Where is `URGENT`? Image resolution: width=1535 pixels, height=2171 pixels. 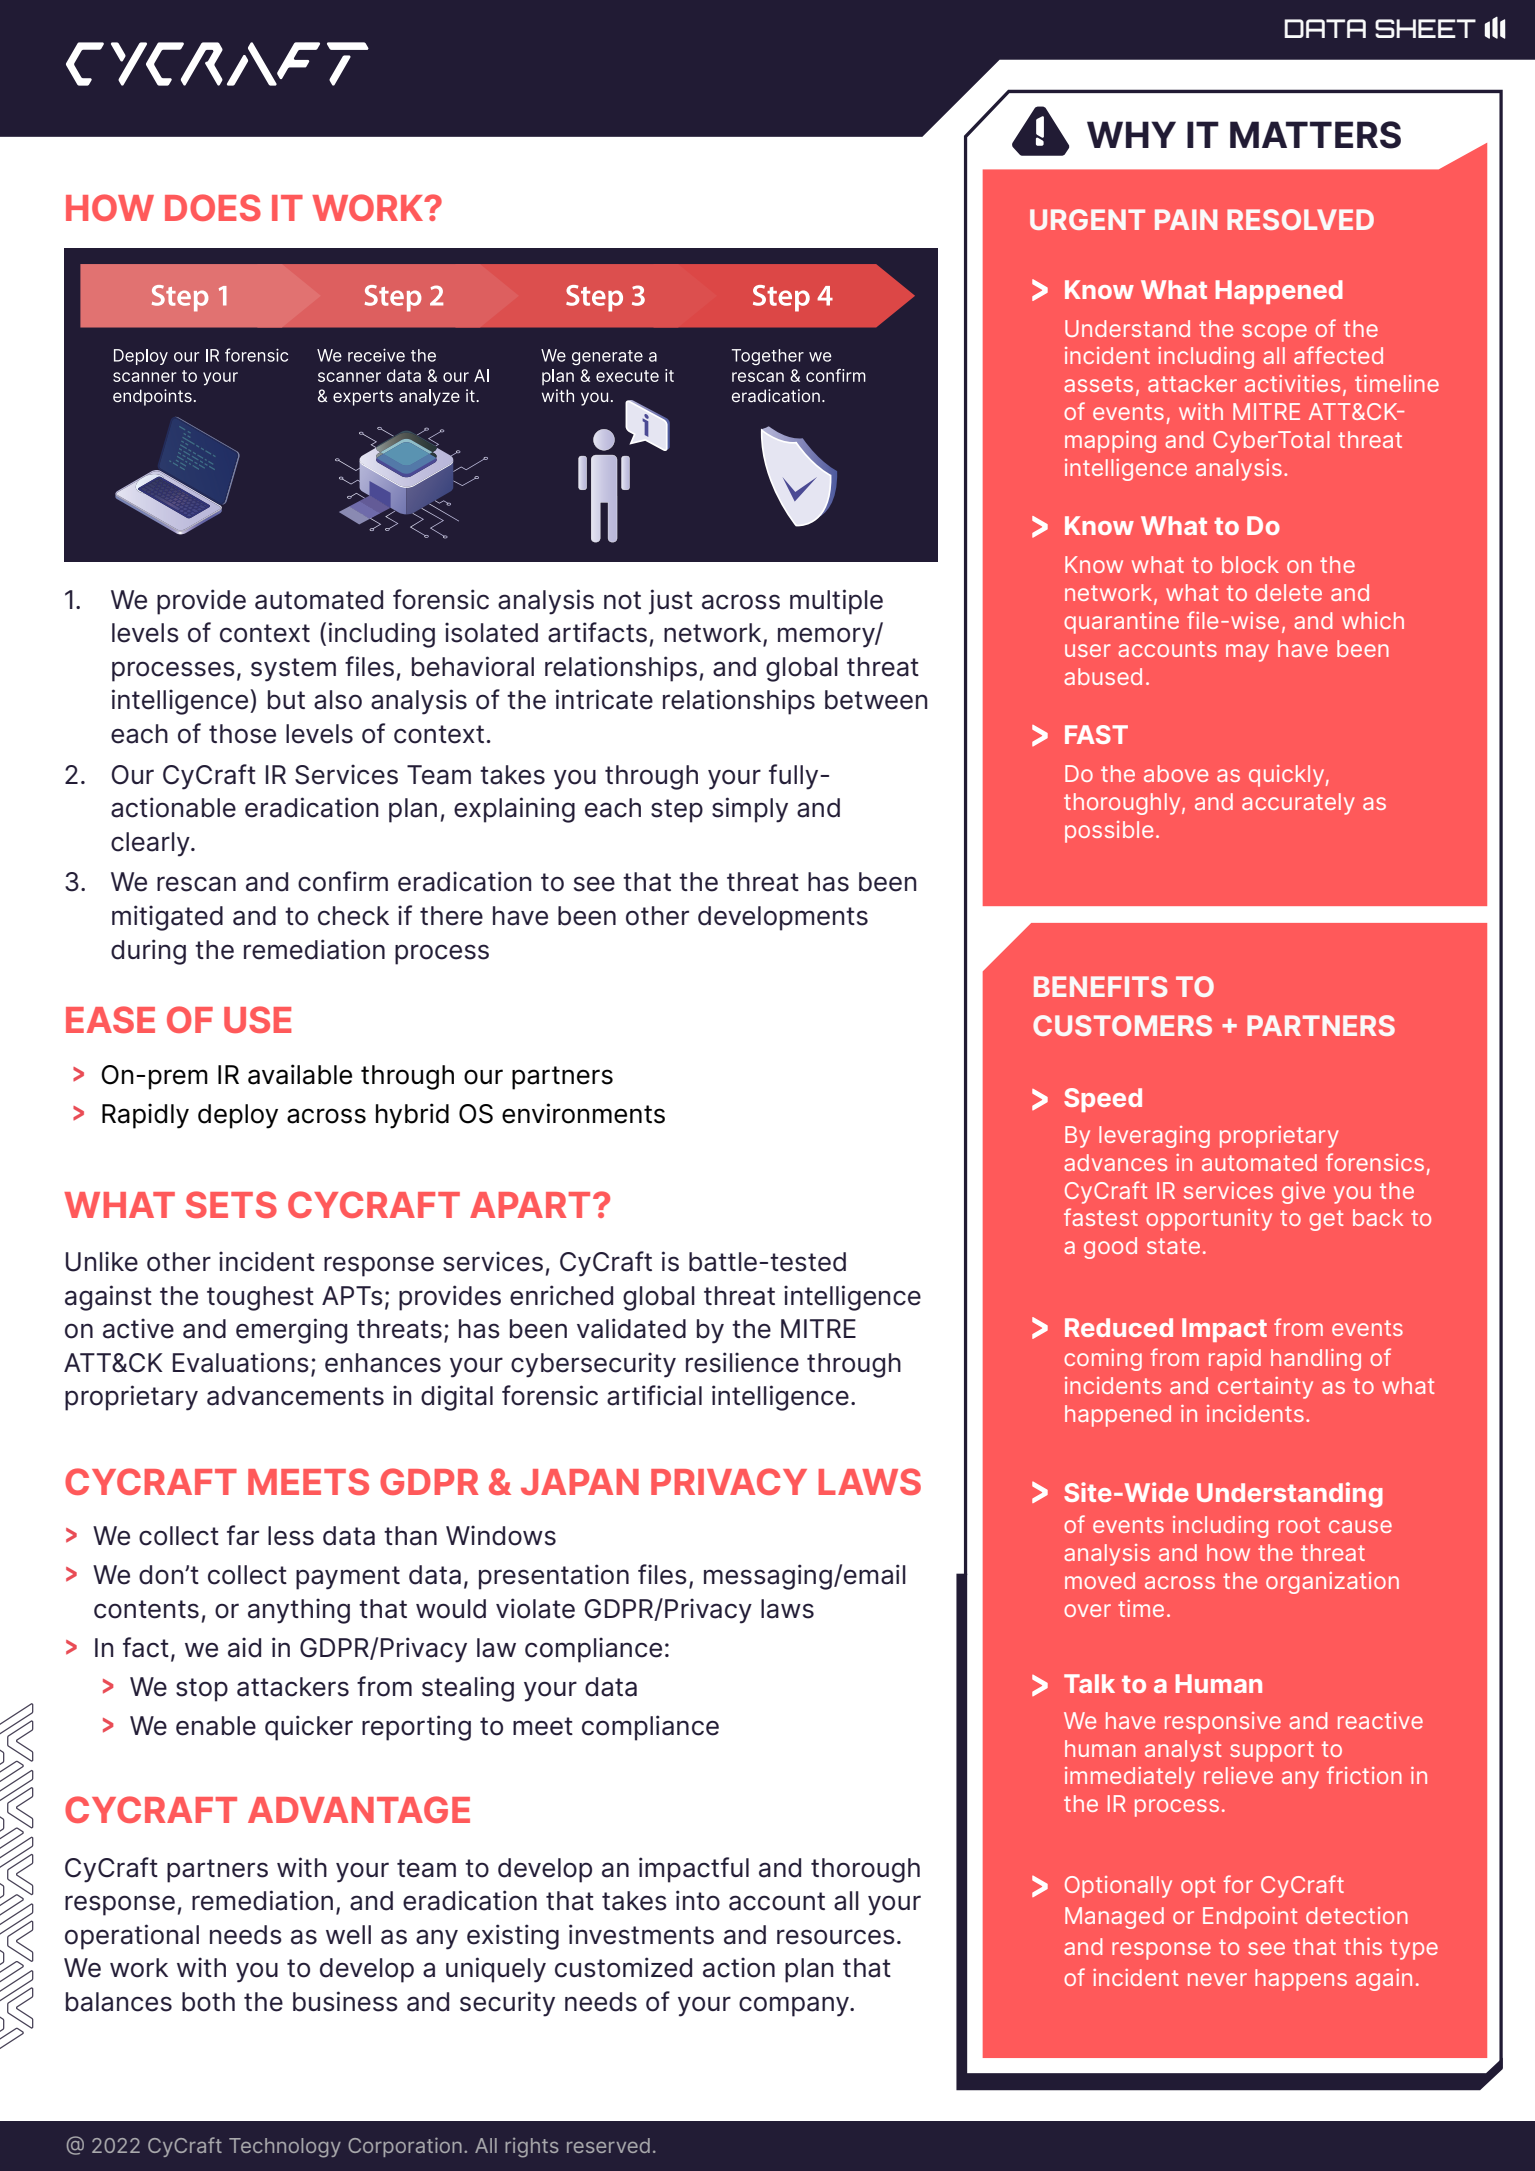 URGENT is located at coordinates (1087, 219).
